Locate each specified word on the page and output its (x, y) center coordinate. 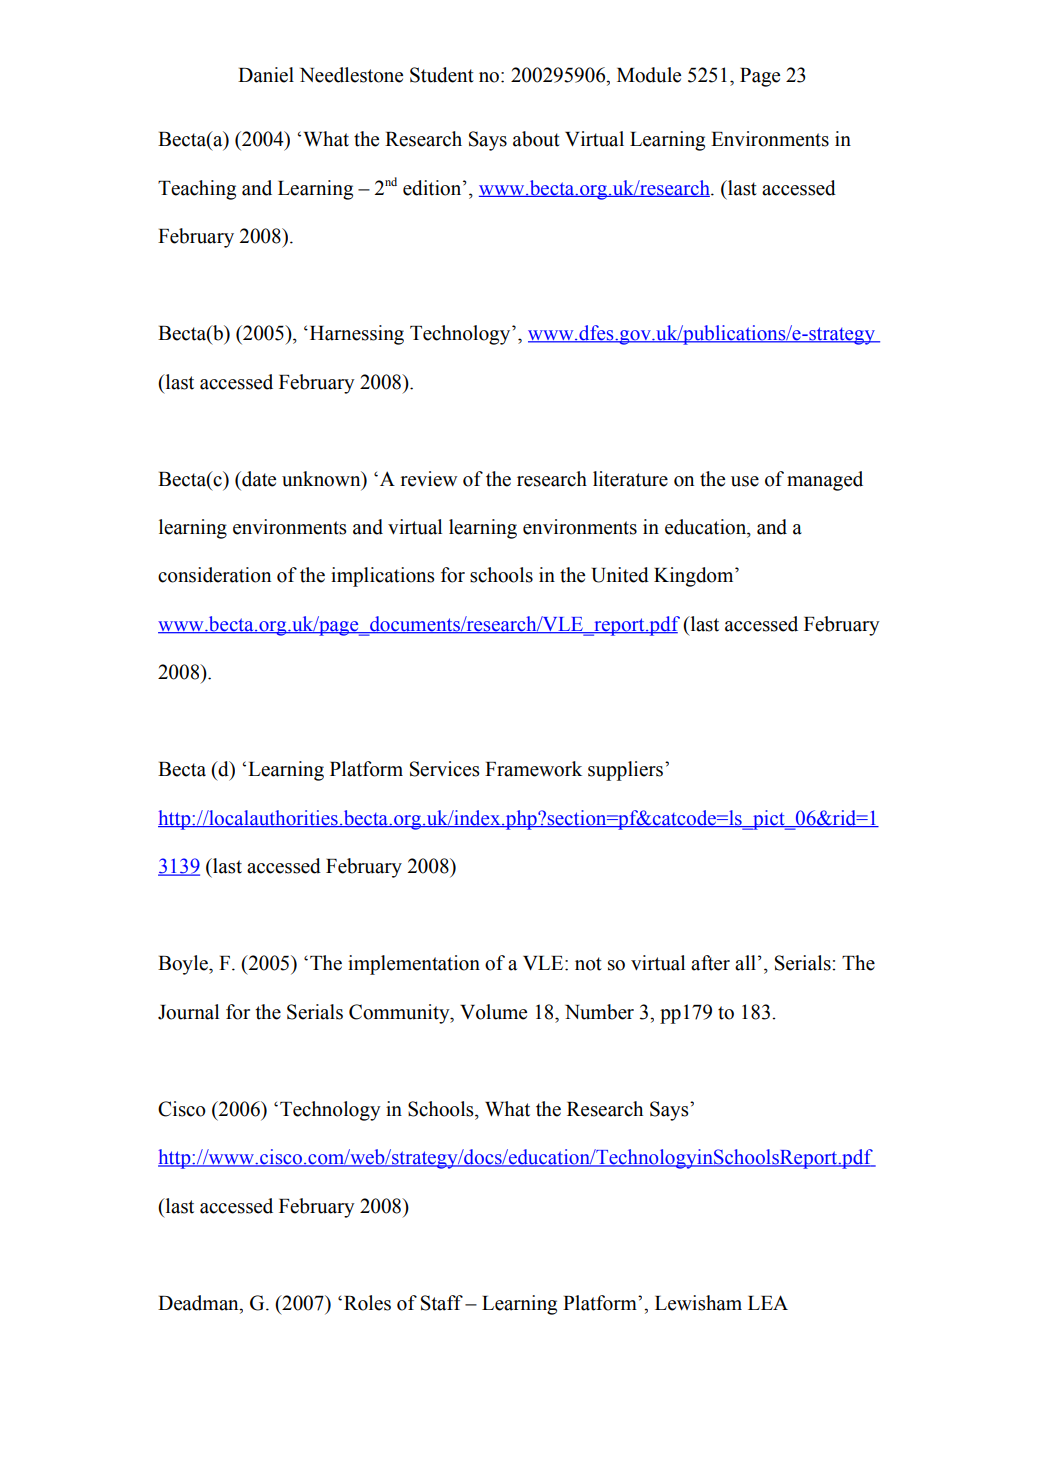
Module (649, 75)
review (429, 479)
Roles (367, 1303)
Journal (188, 1012)
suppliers (627, 771)
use (745, 481)
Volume (493, 1012)
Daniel (266, 75)
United (620, 575)
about (536, 139)
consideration (214, 575)
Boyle (184, 965)
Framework (533, 769)
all (745, 963)
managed (825, 481)
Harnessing (355, 335)
